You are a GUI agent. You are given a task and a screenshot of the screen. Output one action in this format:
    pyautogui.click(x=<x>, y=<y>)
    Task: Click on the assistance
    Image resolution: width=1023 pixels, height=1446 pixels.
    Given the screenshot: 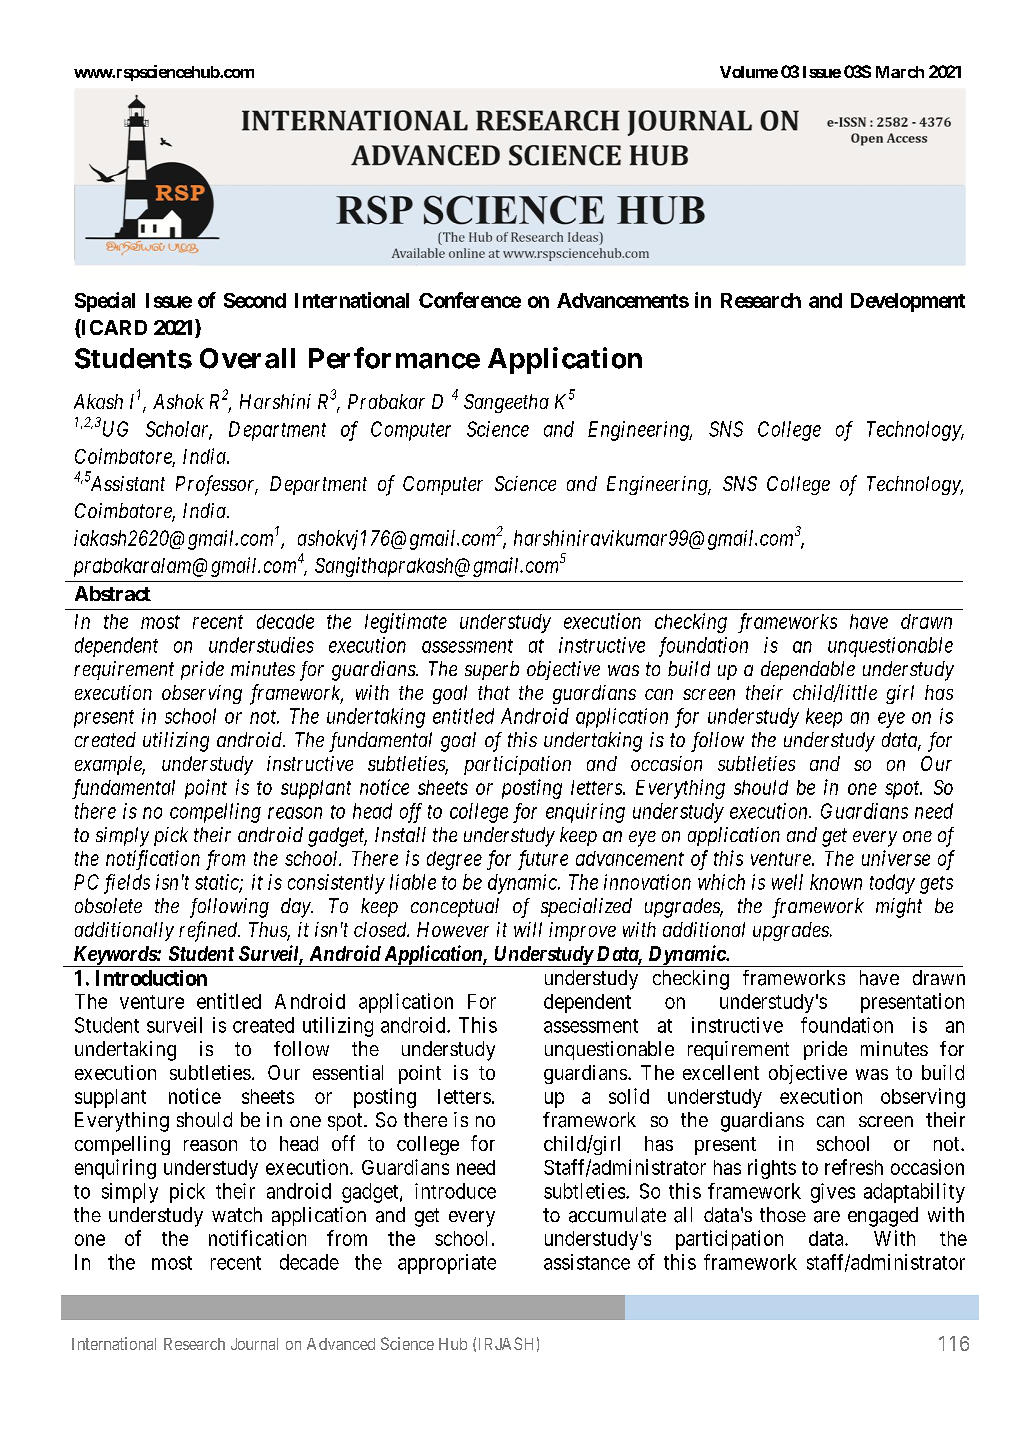 What is the action you would take?
    pyautogui.click(x=587, y=1262)
